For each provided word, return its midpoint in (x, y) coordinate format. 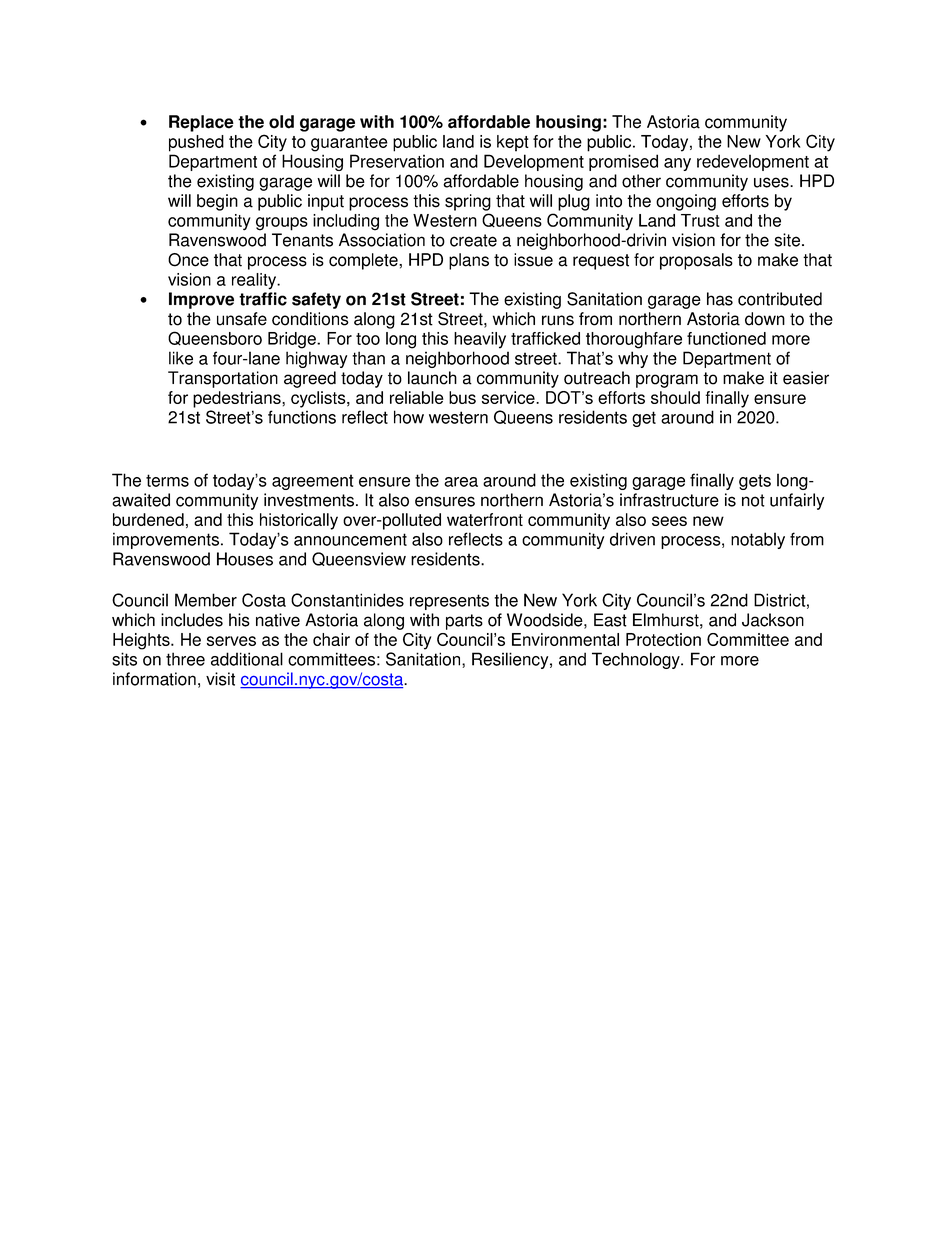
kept (513, 143)
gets (755, 482)
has (720, 299)
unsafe (242, 319)
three (185, 659)
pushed (196, 143)
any (677, 164)
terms (167, 480)
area (461, 482)
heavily (480, 340)
